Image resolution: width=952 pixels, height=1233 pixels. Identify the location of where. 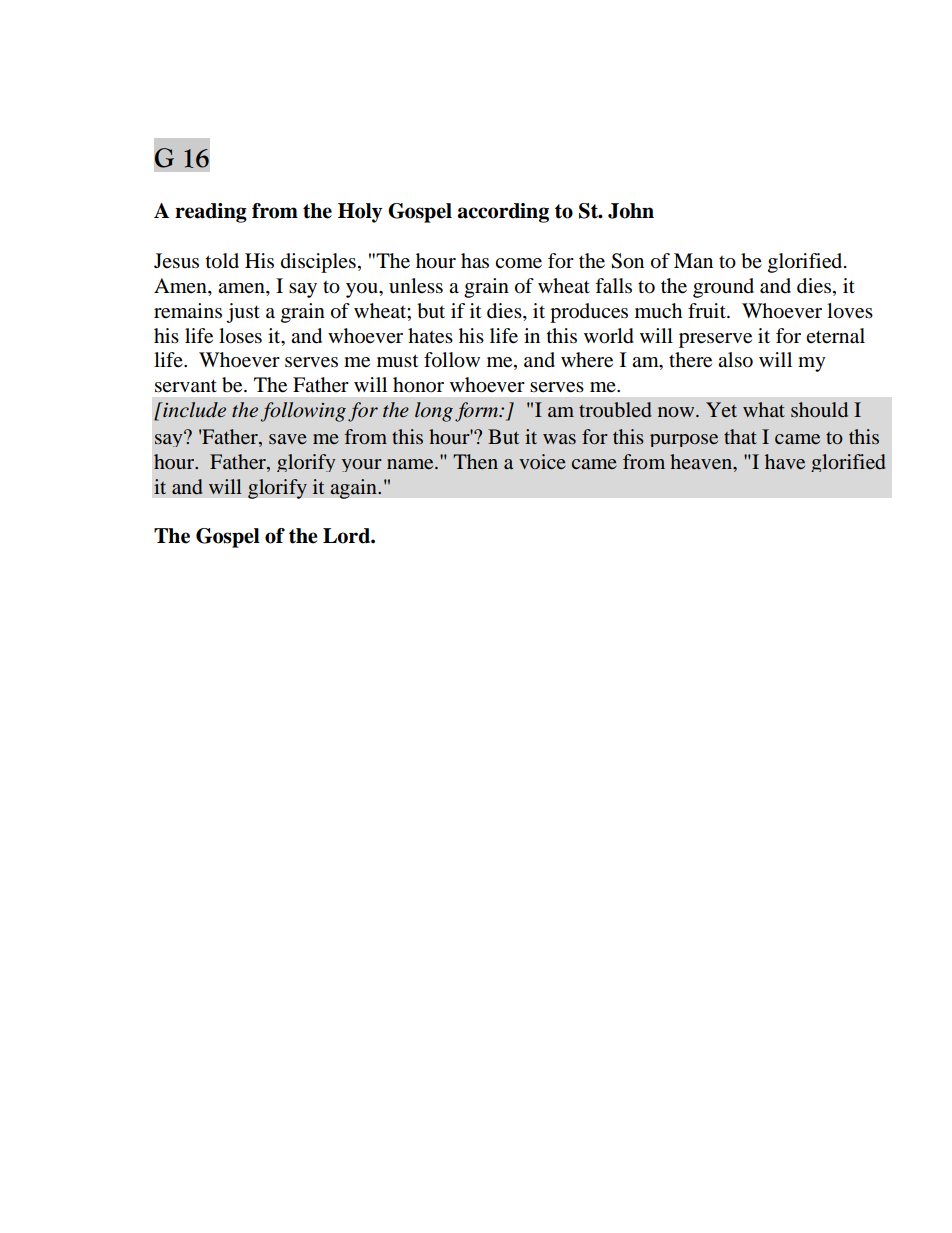
(587, 360).
